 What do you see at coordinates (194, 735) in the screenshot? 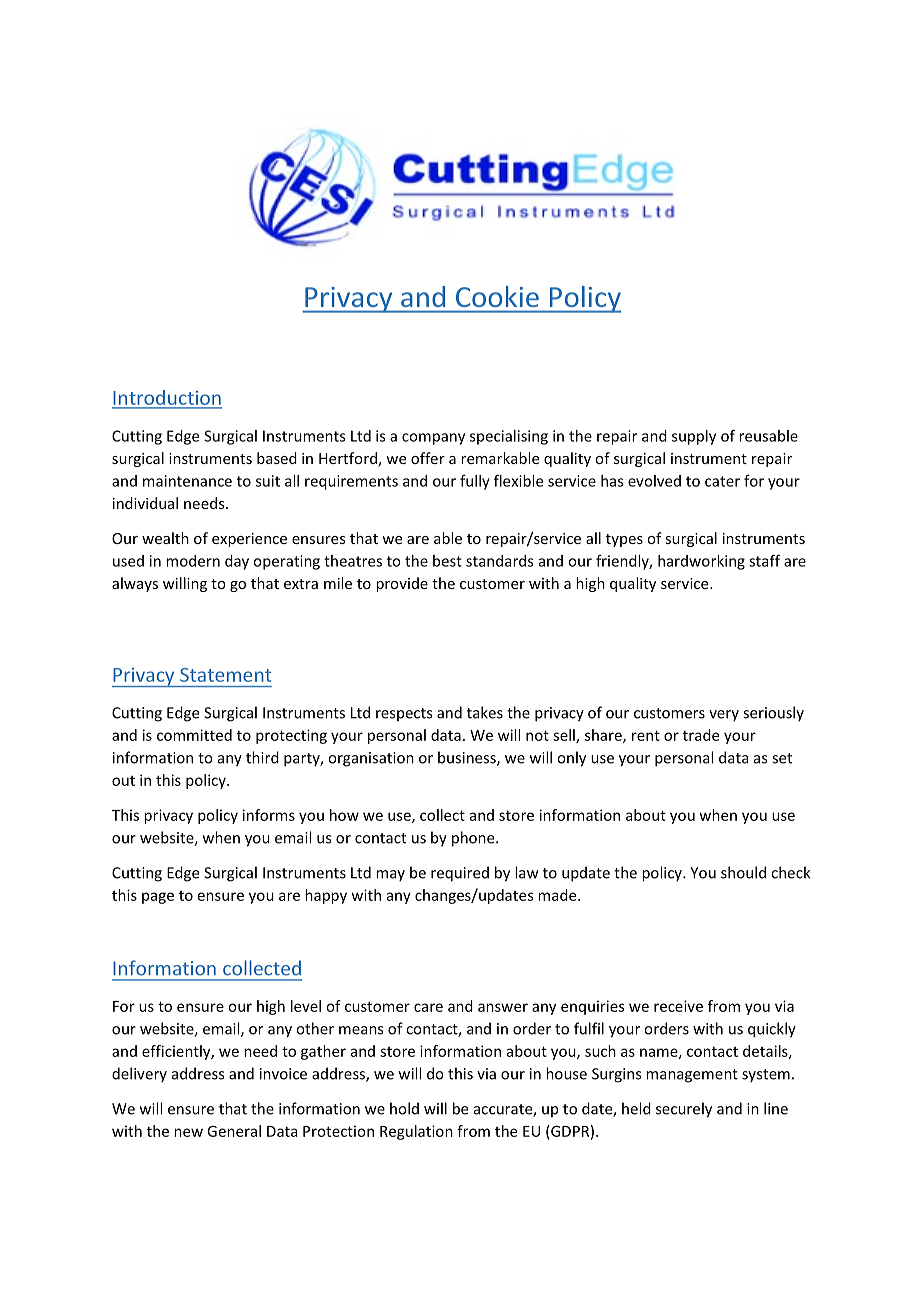
I see `committed` at bounding box center [194, 735].
